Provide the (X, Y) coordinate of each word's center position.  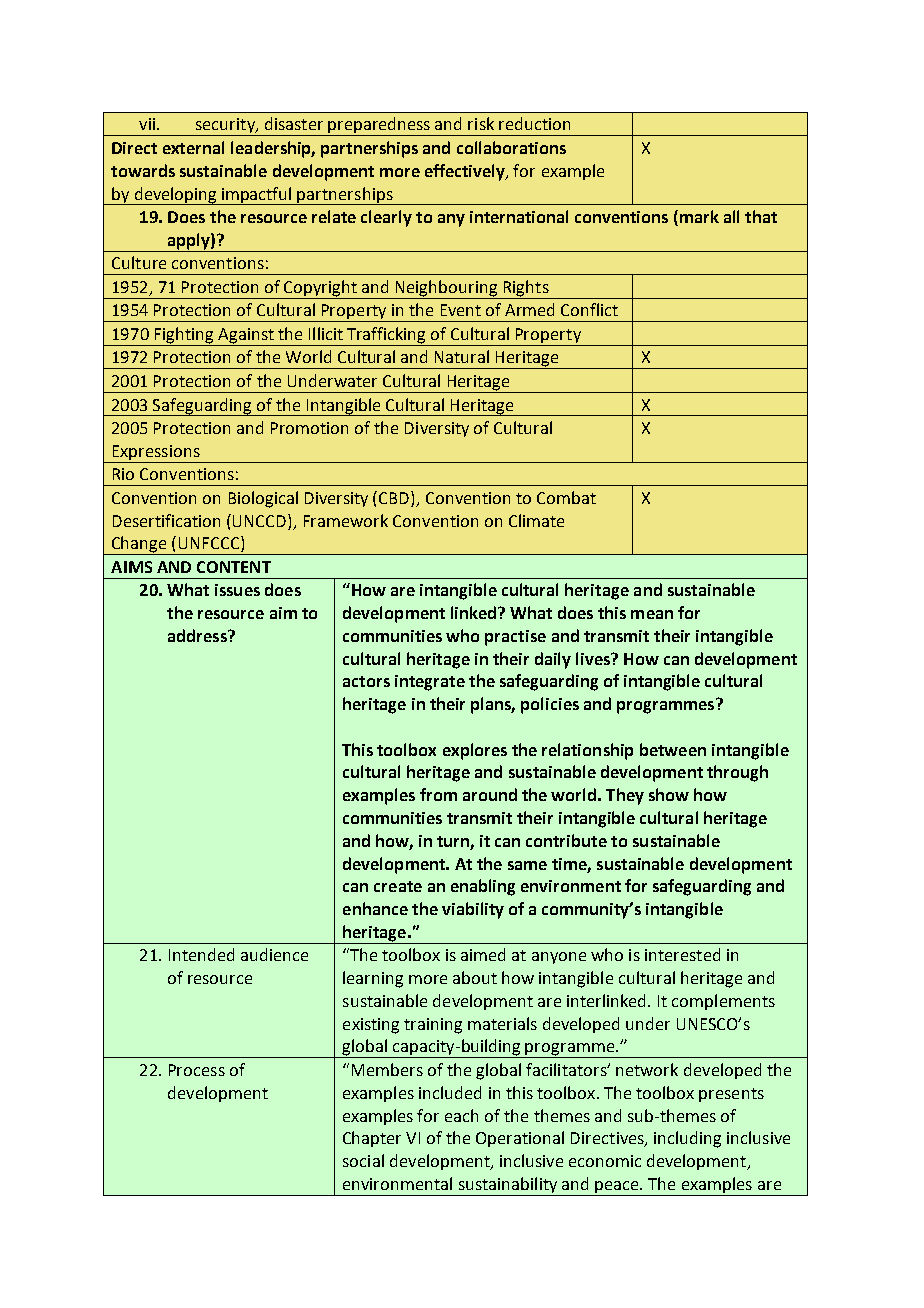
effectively (466, 172)
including (687, 1139)
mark (699, 216)
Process (197, 1070)
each (461, 1115)
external (193, 147)
